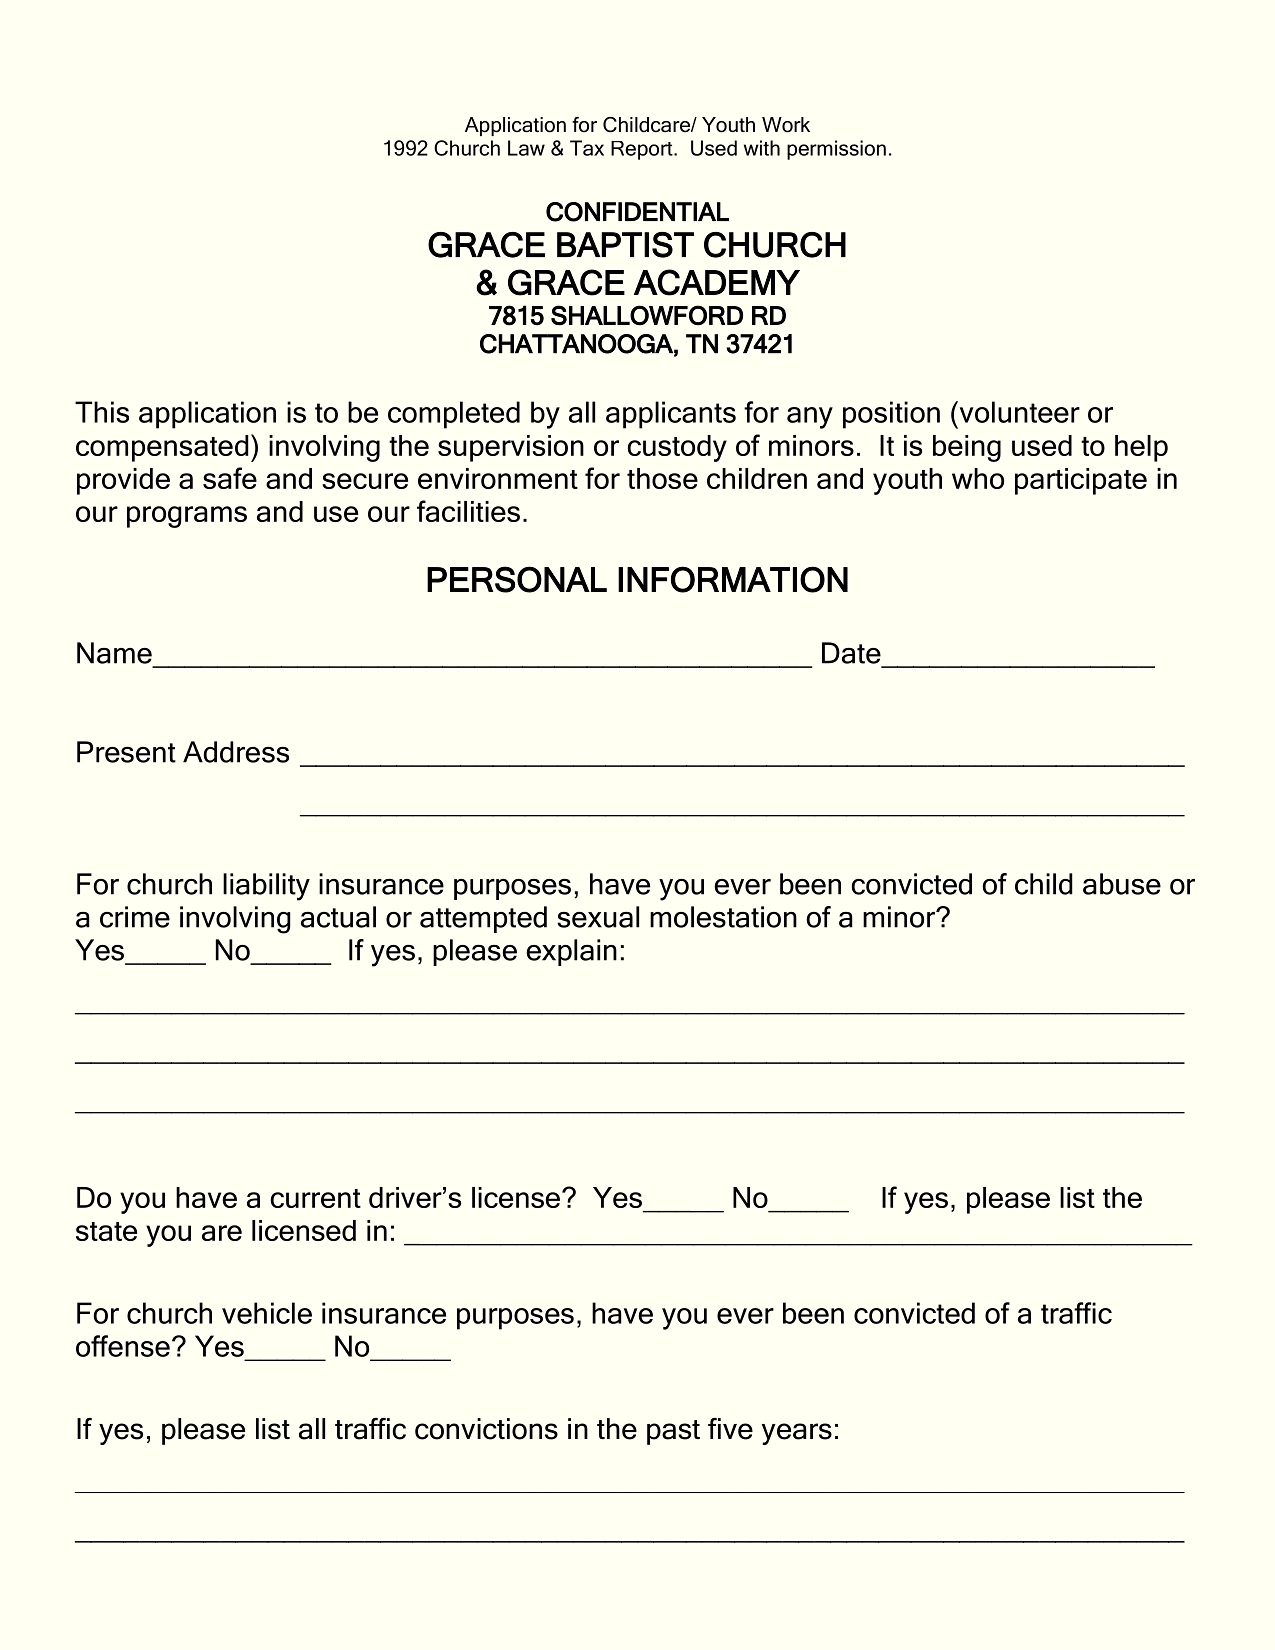 The width and height of the page is (1275, 1650). I want to click on programs, so click(187, 517).
